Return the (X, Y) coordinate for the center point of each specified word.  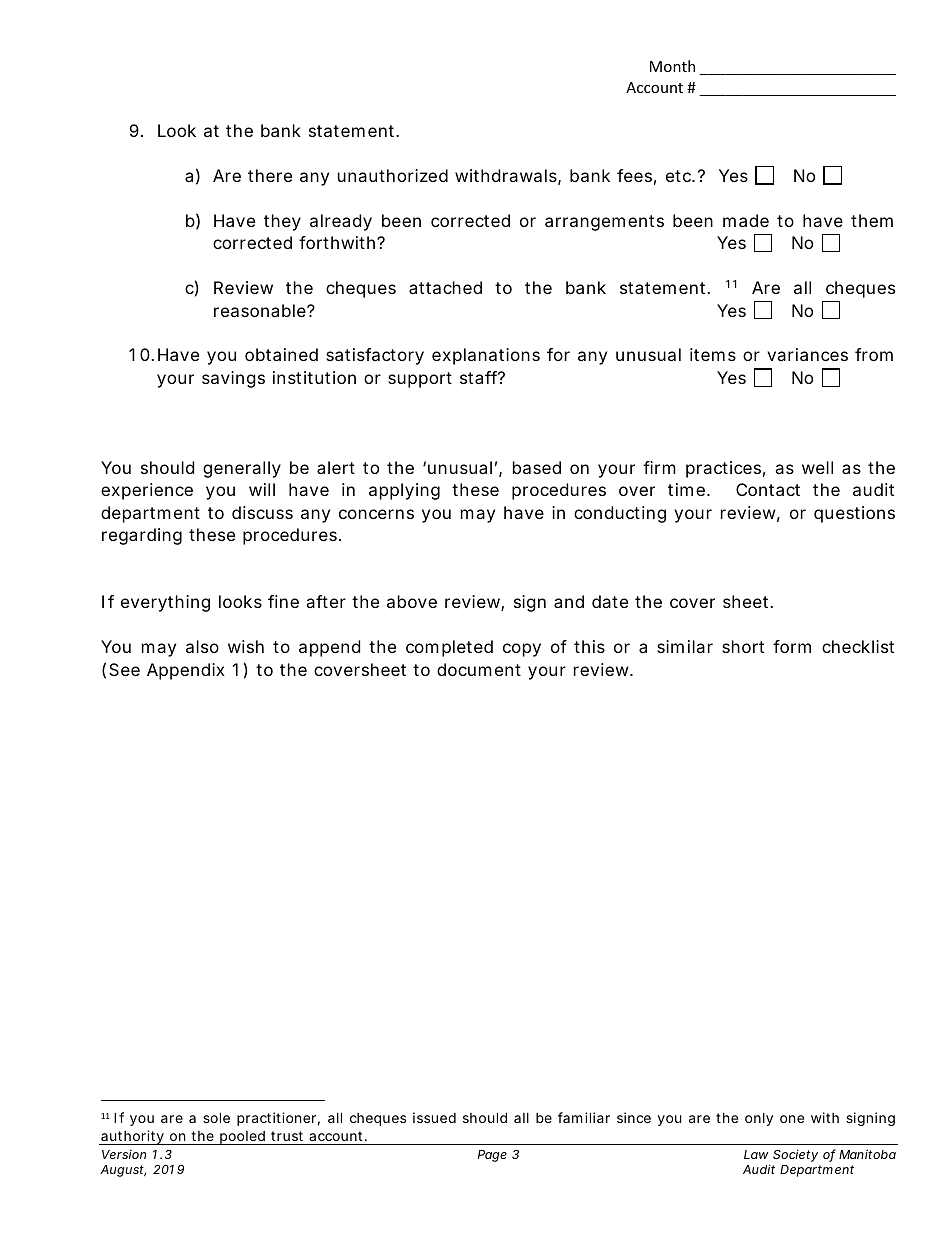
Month (672, 66)
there (270, 175)
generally (242, 469)
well (817, 467)
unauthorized (393, 175)
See (124, 669)
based (537, 467)
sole (216, 1117)
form (792, 646)
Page (492, 1156)
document (479, 669)
